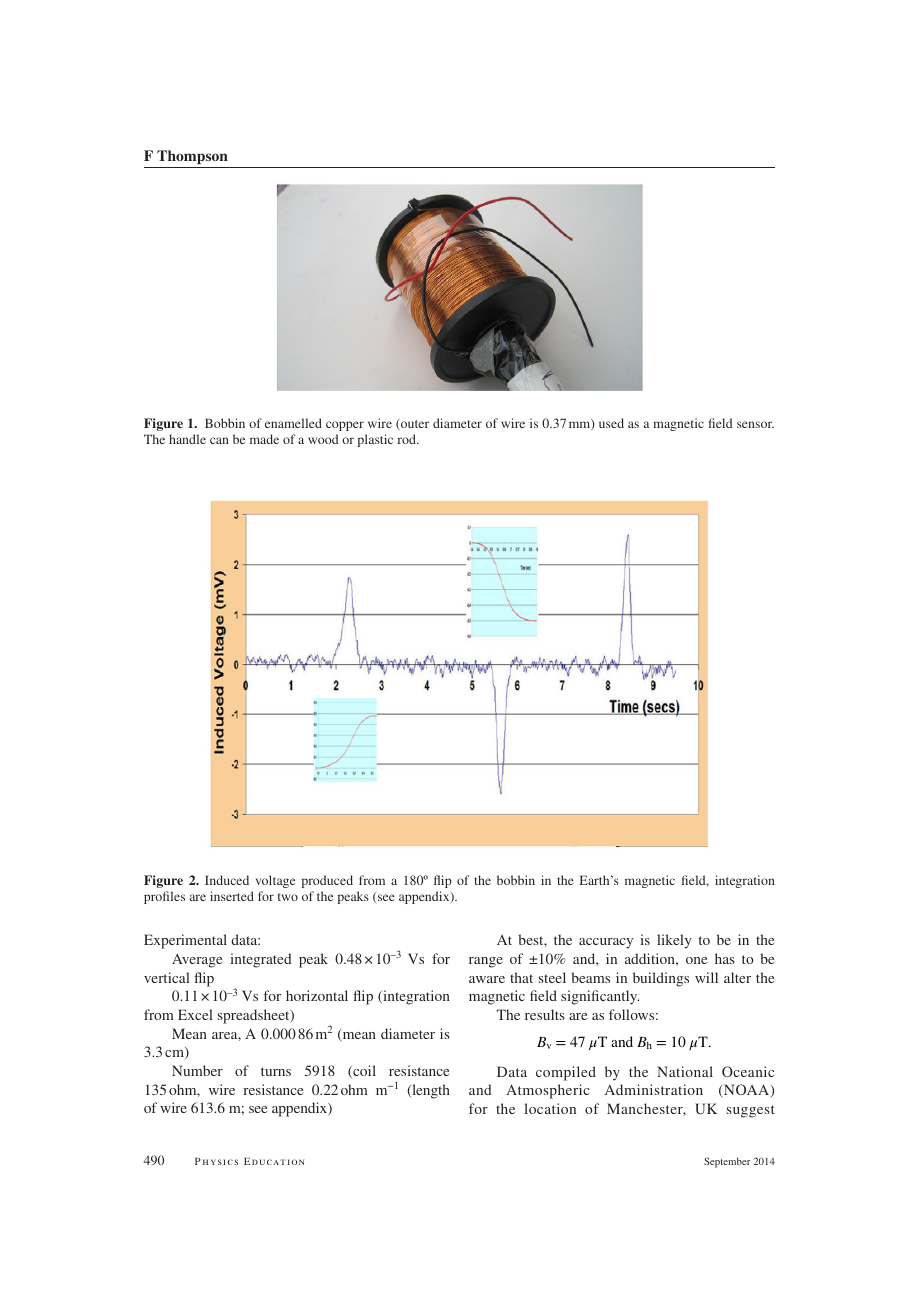  I want to click on September, so click(727, 1162).
